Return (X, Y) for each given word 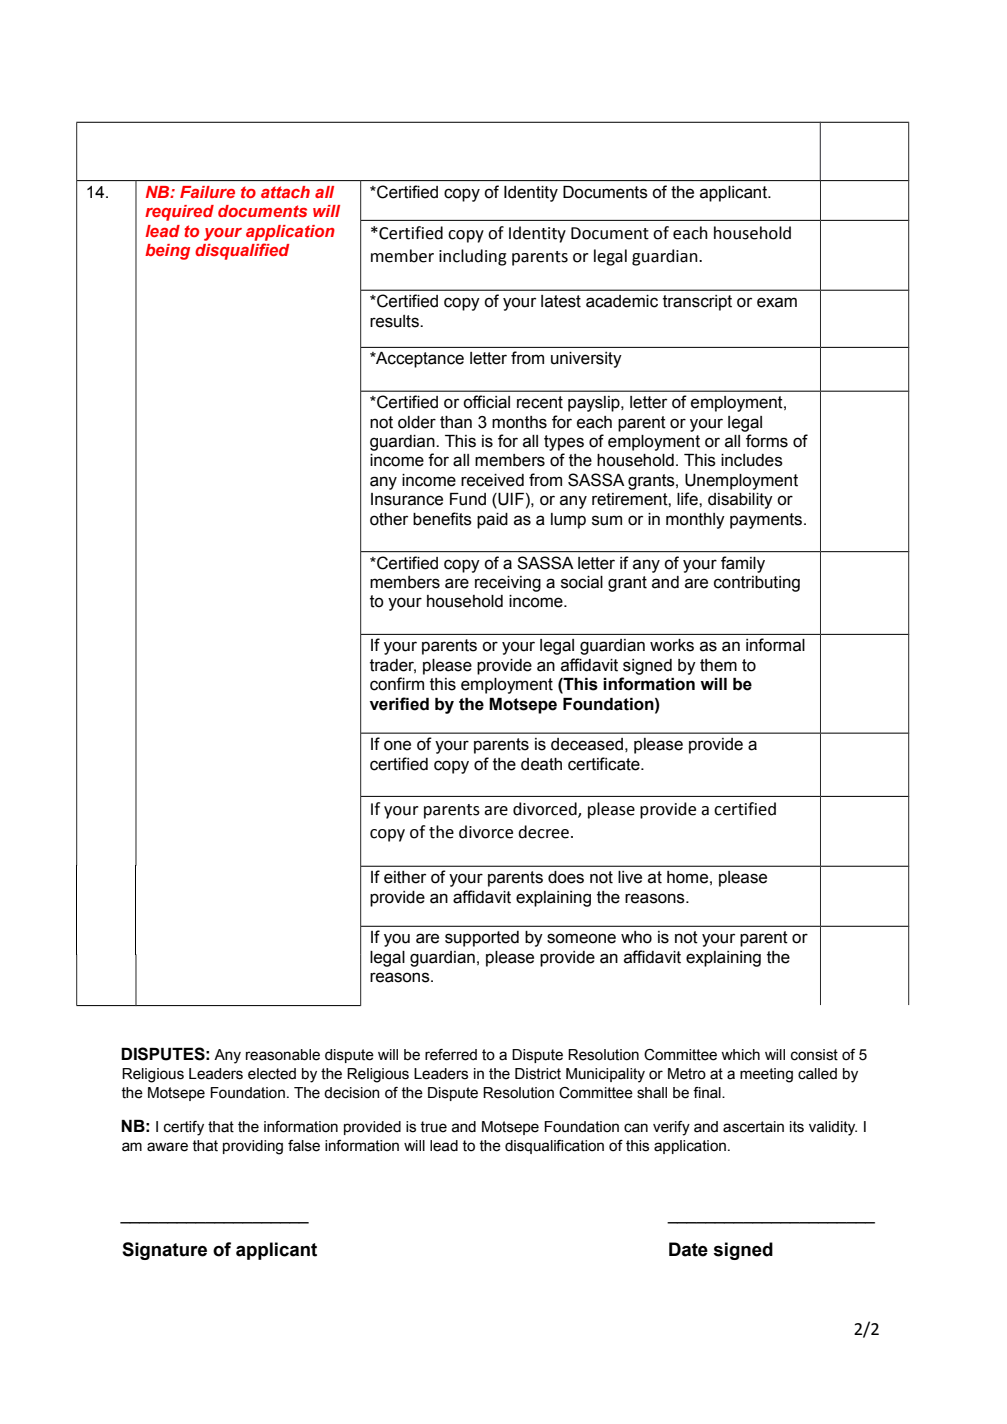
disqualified (242, 251)
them (718, 665)
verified (399, 704)
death (541, 764)
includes (752, 460)
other (389, 519)
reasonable (283, 1055)
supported (482, 939)
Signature (164, 1251)
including (473, 257)
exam (777, 302)
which (740, 1055)
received (492, 480)
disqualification (554, 1147)
